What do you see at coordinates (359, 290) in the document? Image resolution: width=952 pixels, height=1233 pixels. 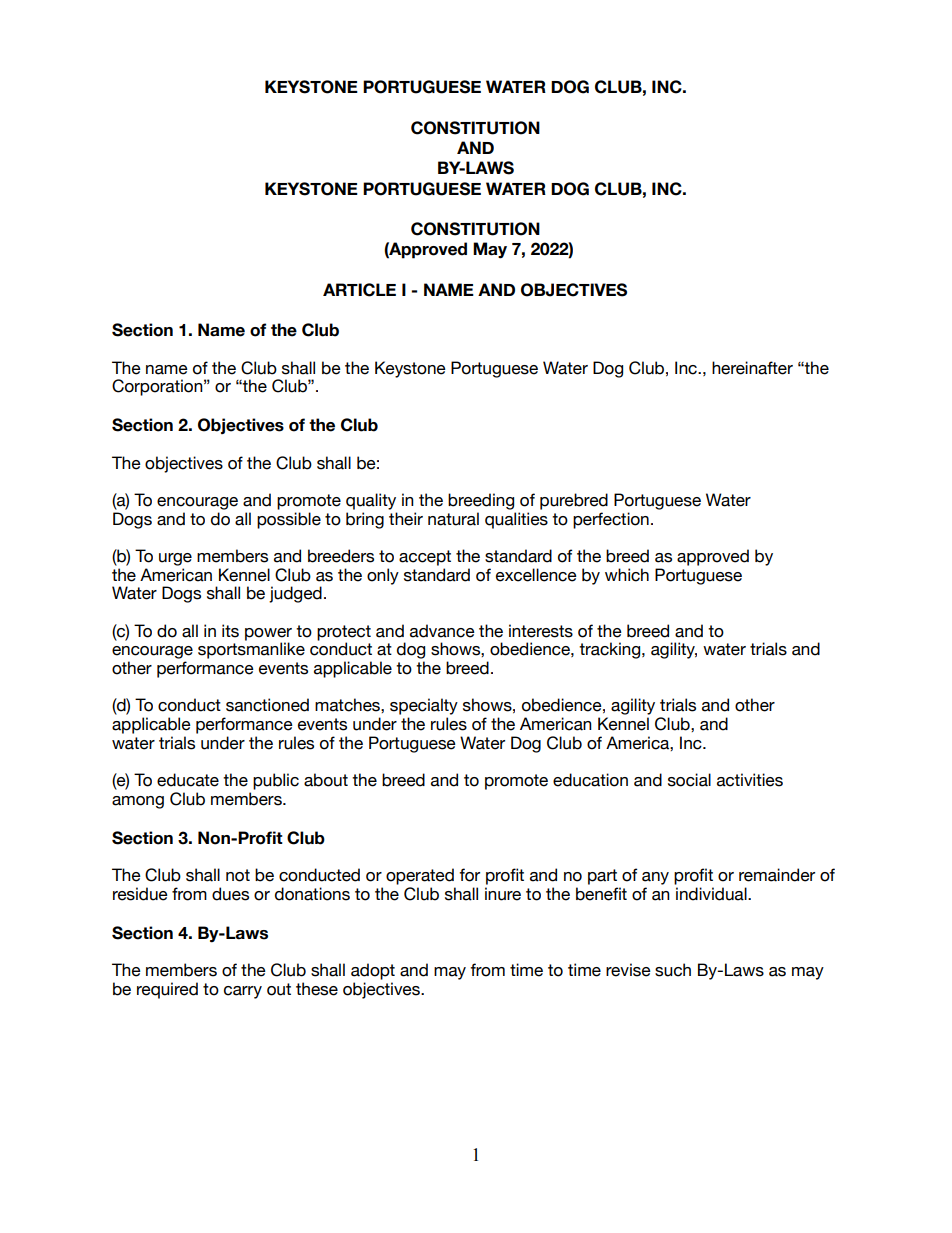 I see `ARTICLE` at bounding box center [359, 290].
